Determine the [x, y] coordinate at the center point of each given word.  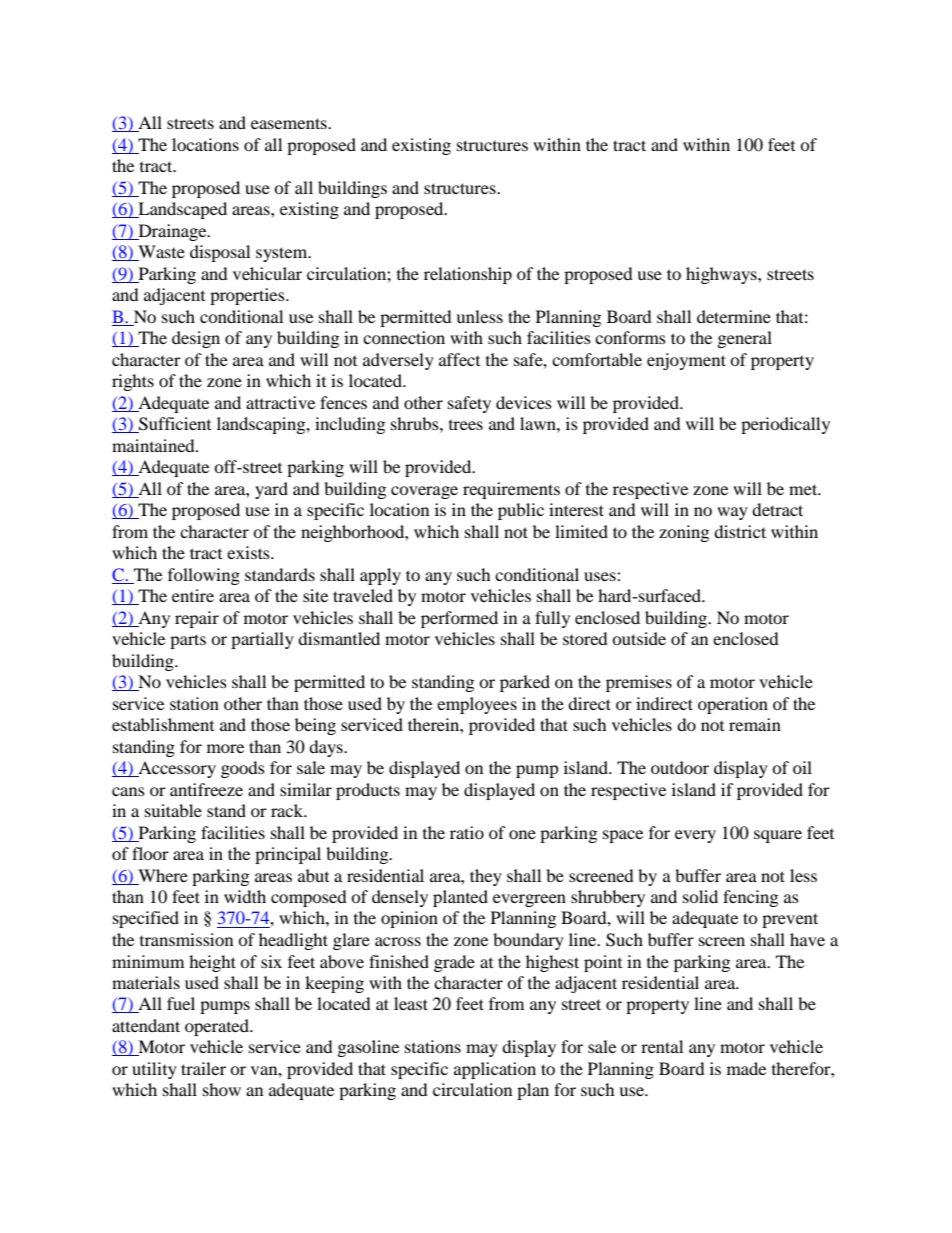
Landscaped [181, 210]
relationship [468, 275]
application [495, 1070]
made [746, 1068]
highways [722, 275]
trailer [203, 1068]
